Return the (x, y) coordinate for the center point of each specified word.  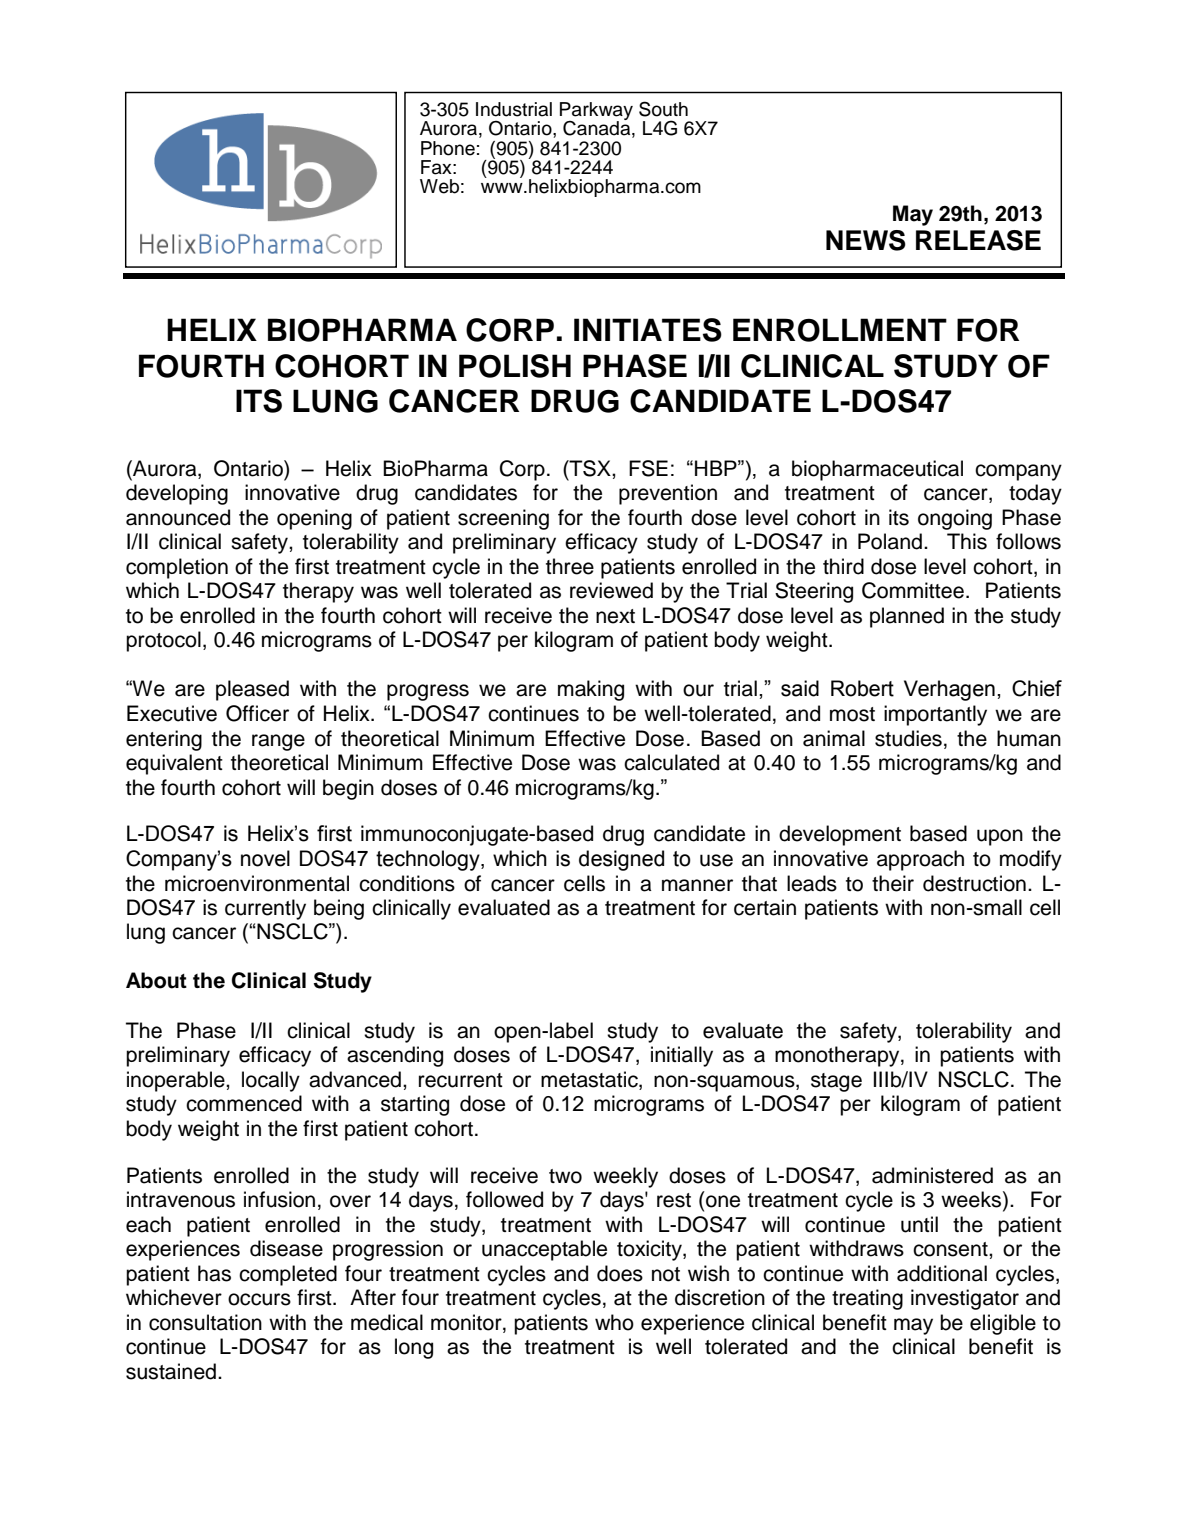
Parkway (596, 112)
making (591, 690)
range (278, 742)
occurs (259, 1299)
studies (908, 738)
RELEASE (978, 240)
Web (439, 186)
